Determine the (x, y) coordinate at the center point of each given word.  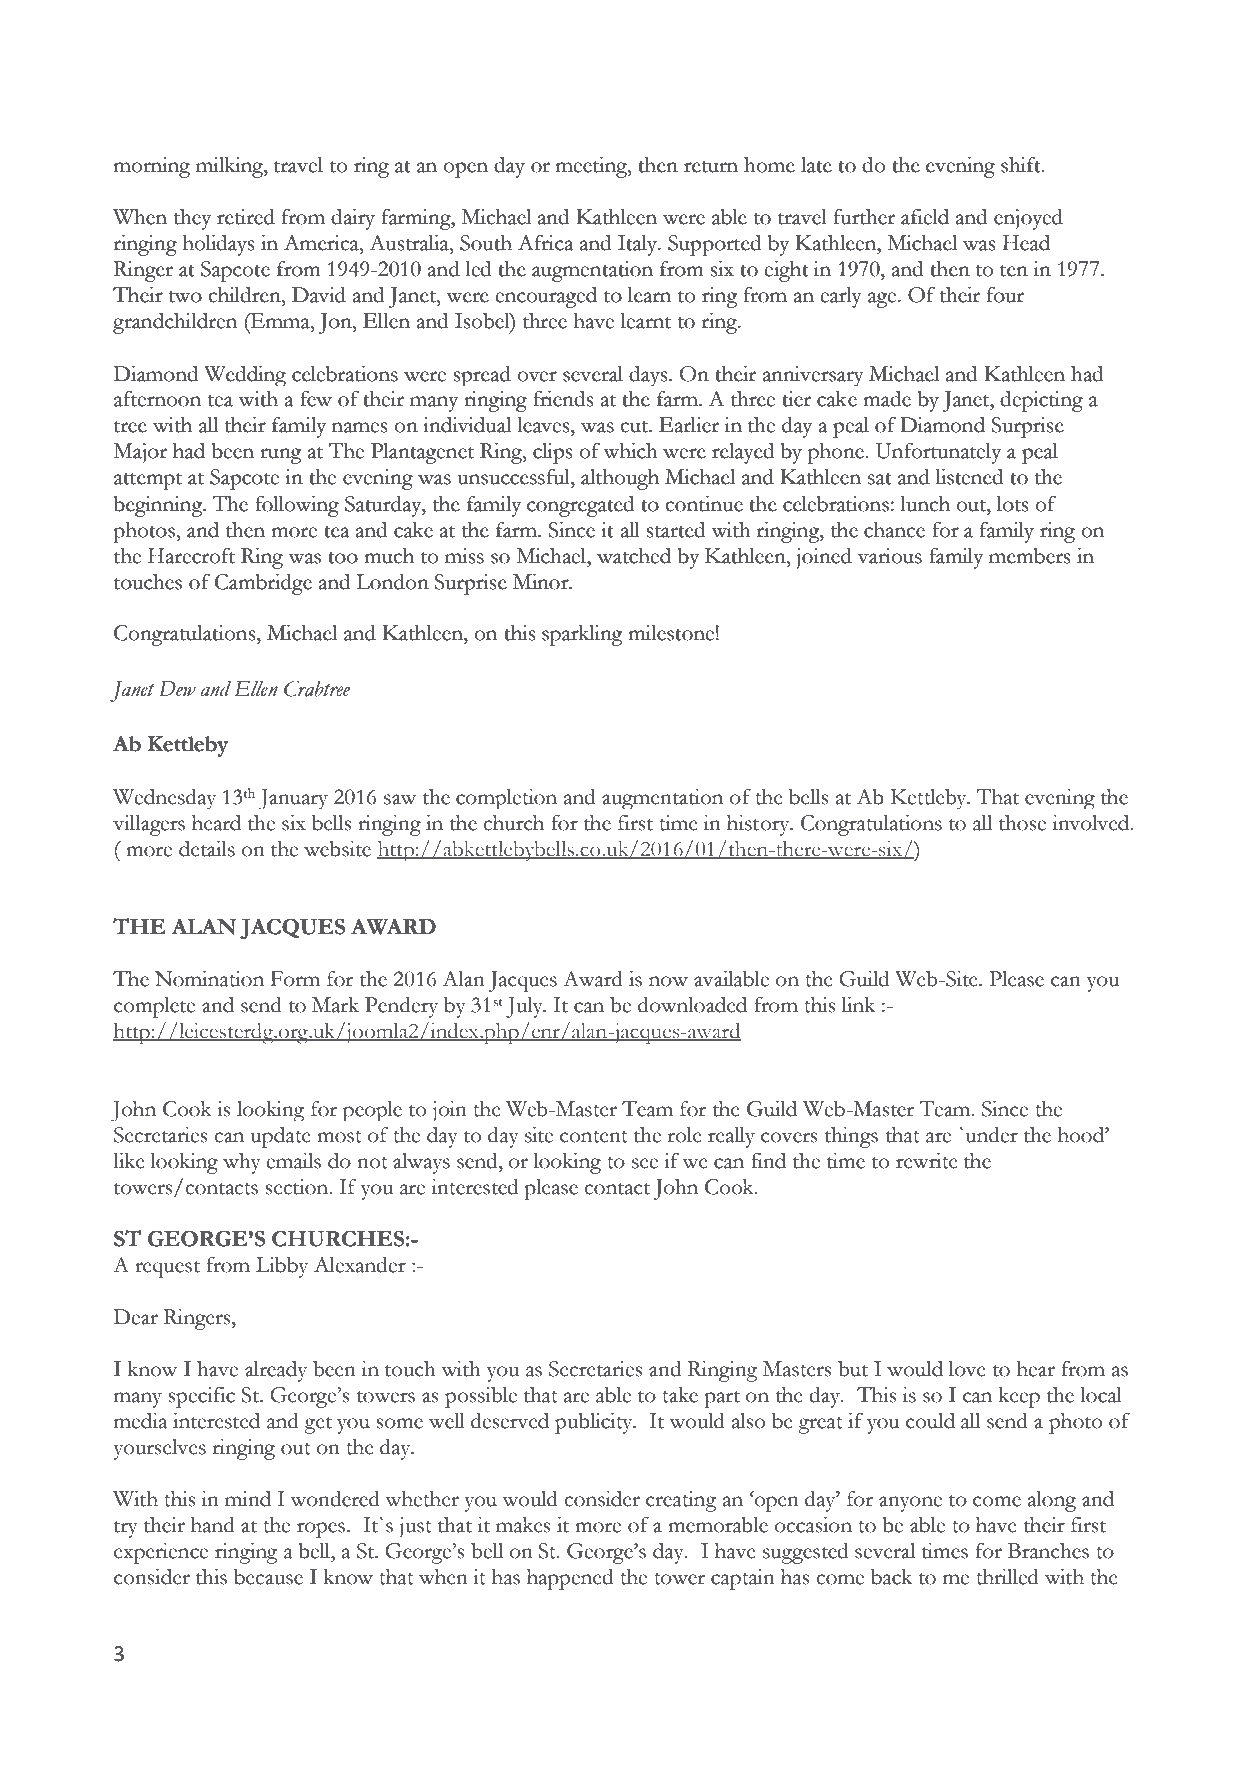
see (645, 1163)
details (207, 849)
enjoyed (1028, 219)
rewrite (927, 1161)
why (242, 1163)
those (1022, 823)
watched (634, 556)
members (1029, 556)
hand (213, 1525)
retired (246, 217)
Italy (639, 245)
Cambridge (263, 584)
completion (506, 799)
